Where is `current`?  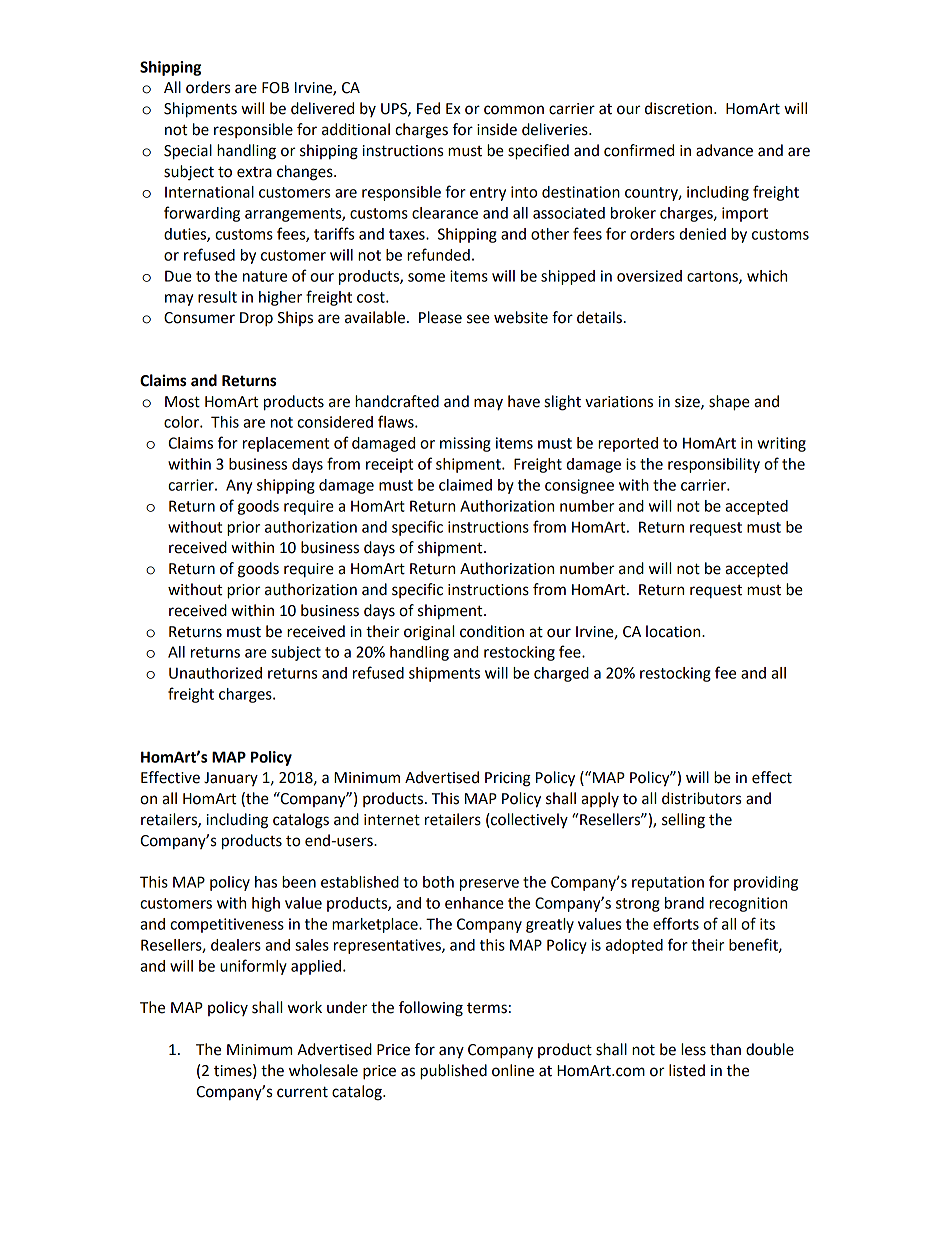
current is located at coordinates (302, 1092).
